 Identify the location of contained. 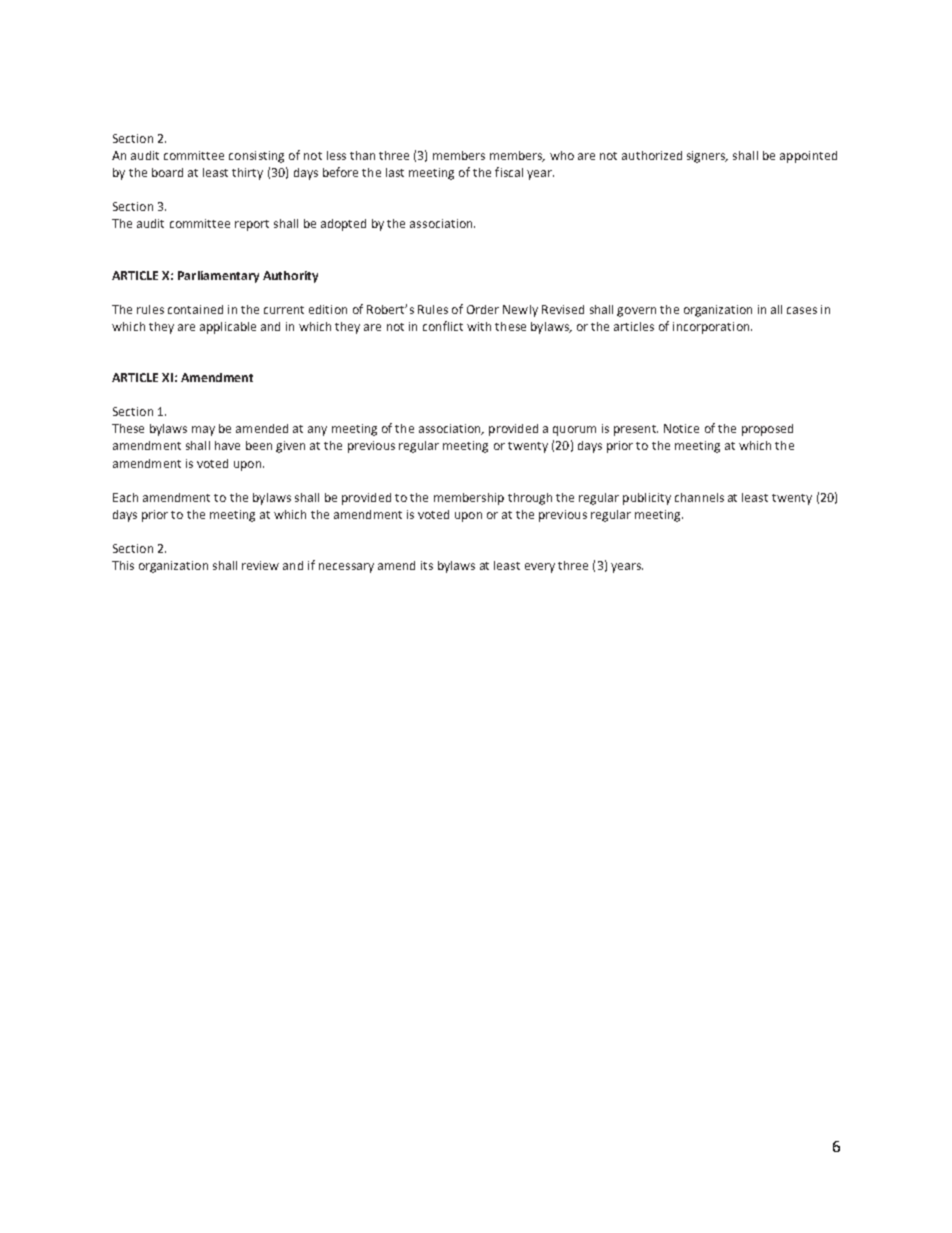
(195, 309).
